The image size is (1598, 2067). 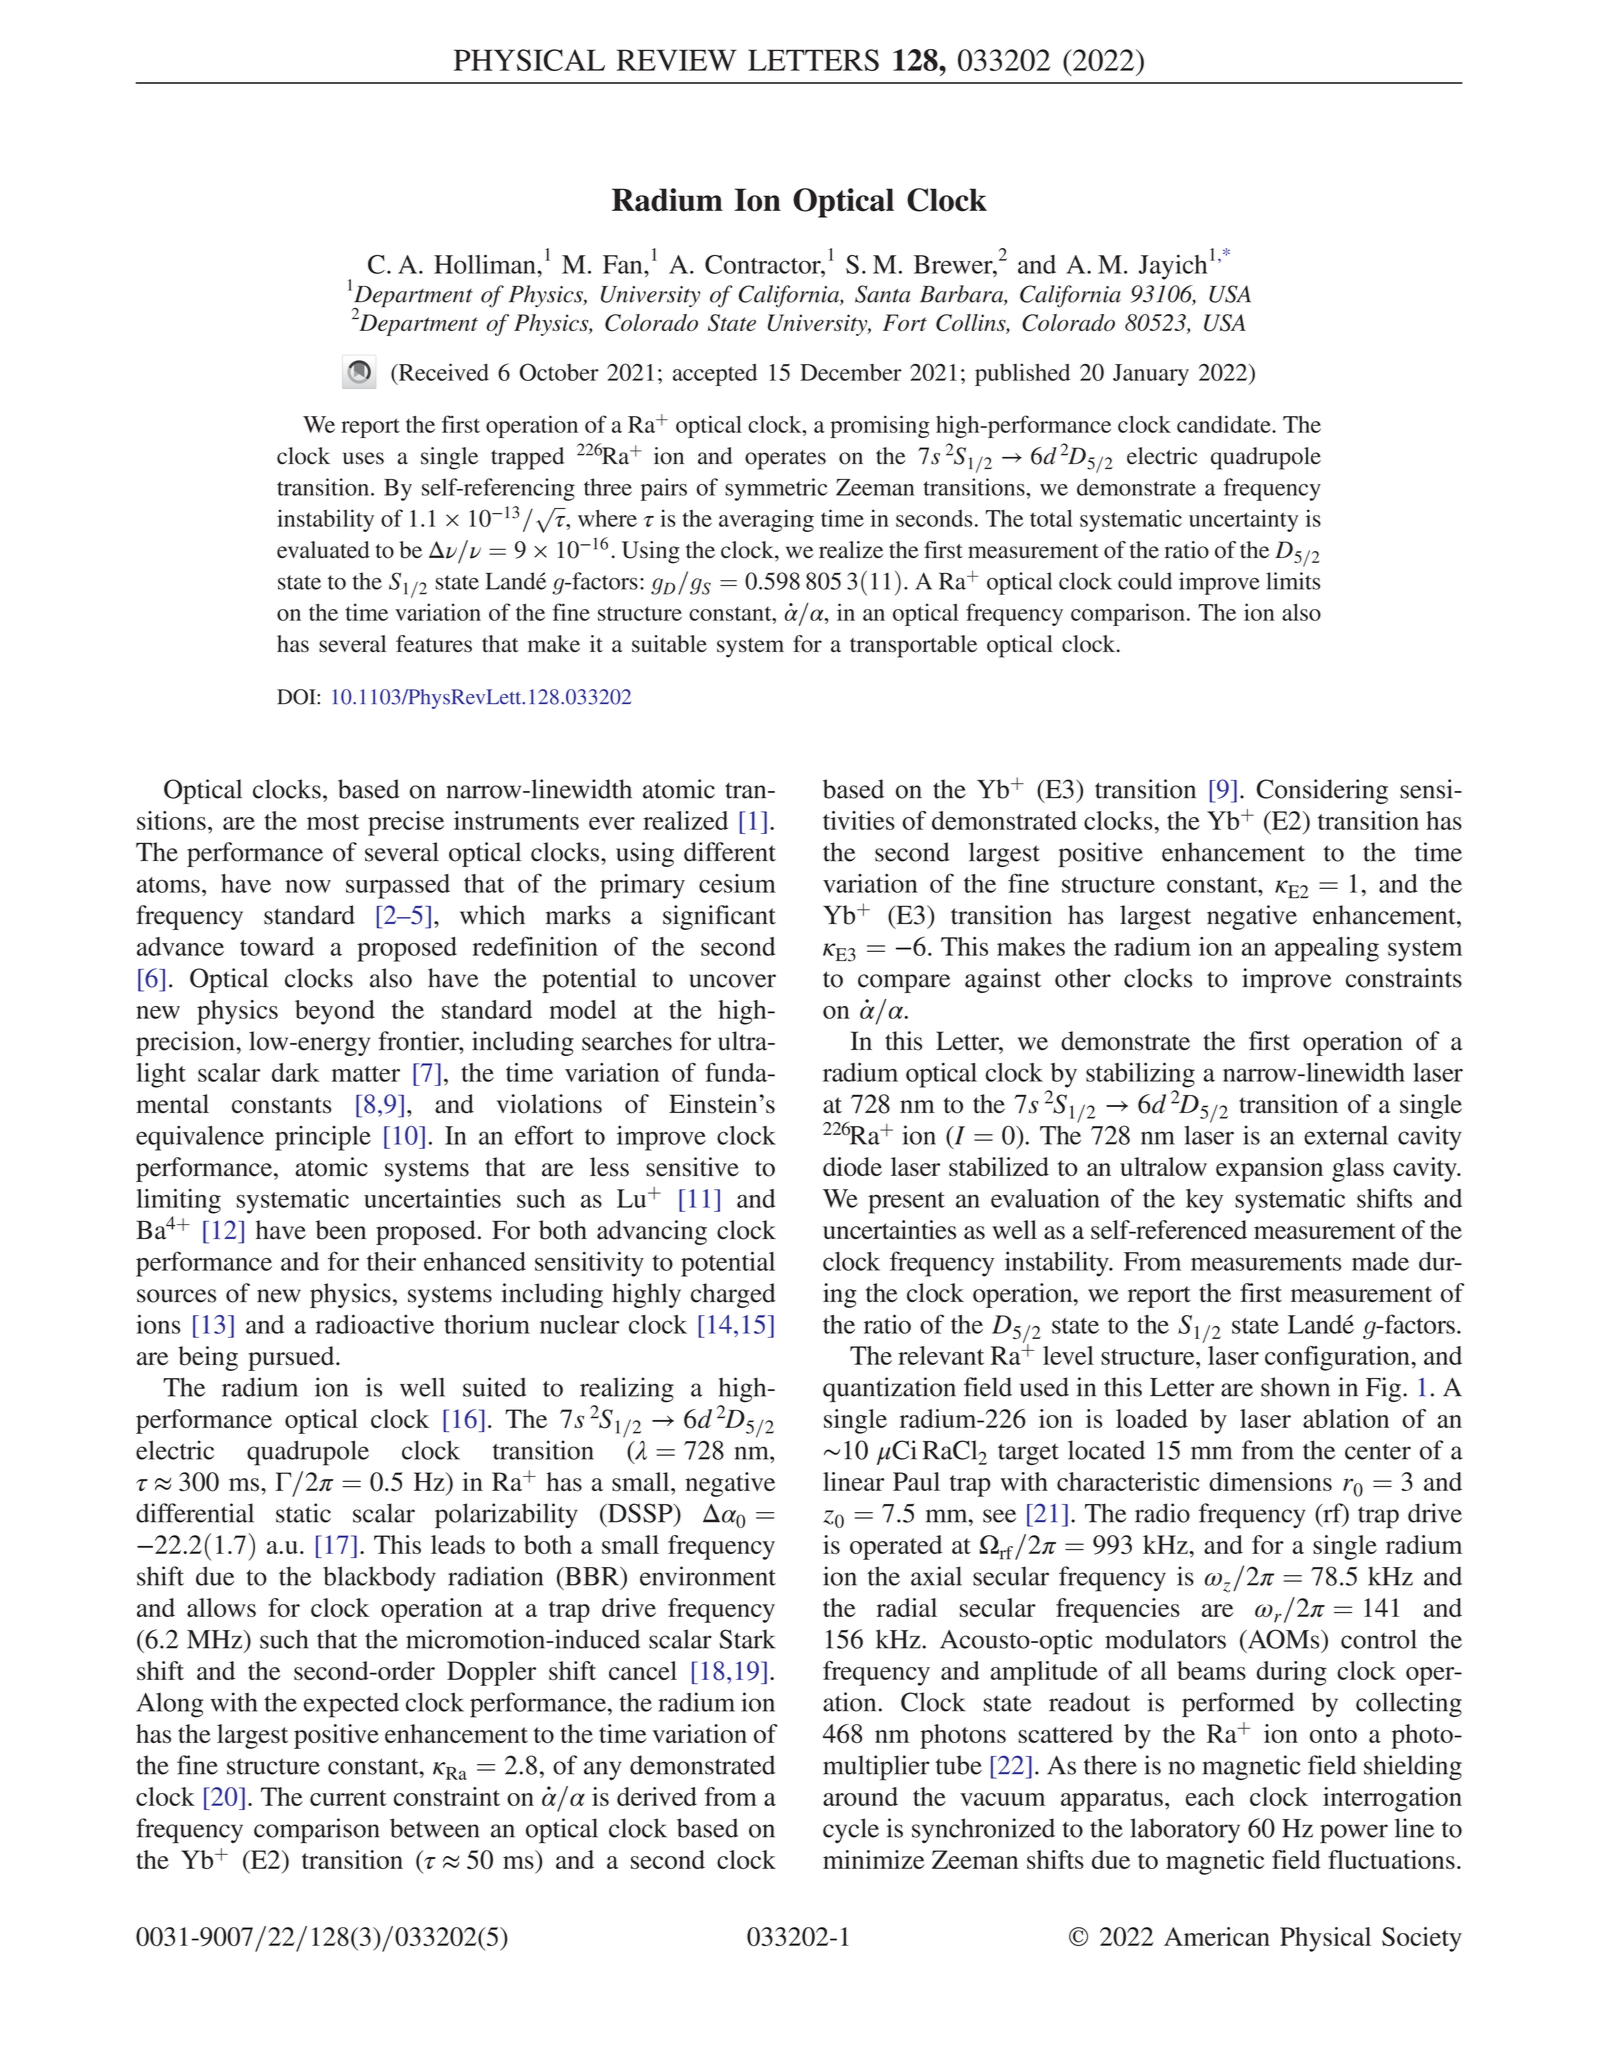 I want to click on REVIEW, so click(x=677, y=60).
